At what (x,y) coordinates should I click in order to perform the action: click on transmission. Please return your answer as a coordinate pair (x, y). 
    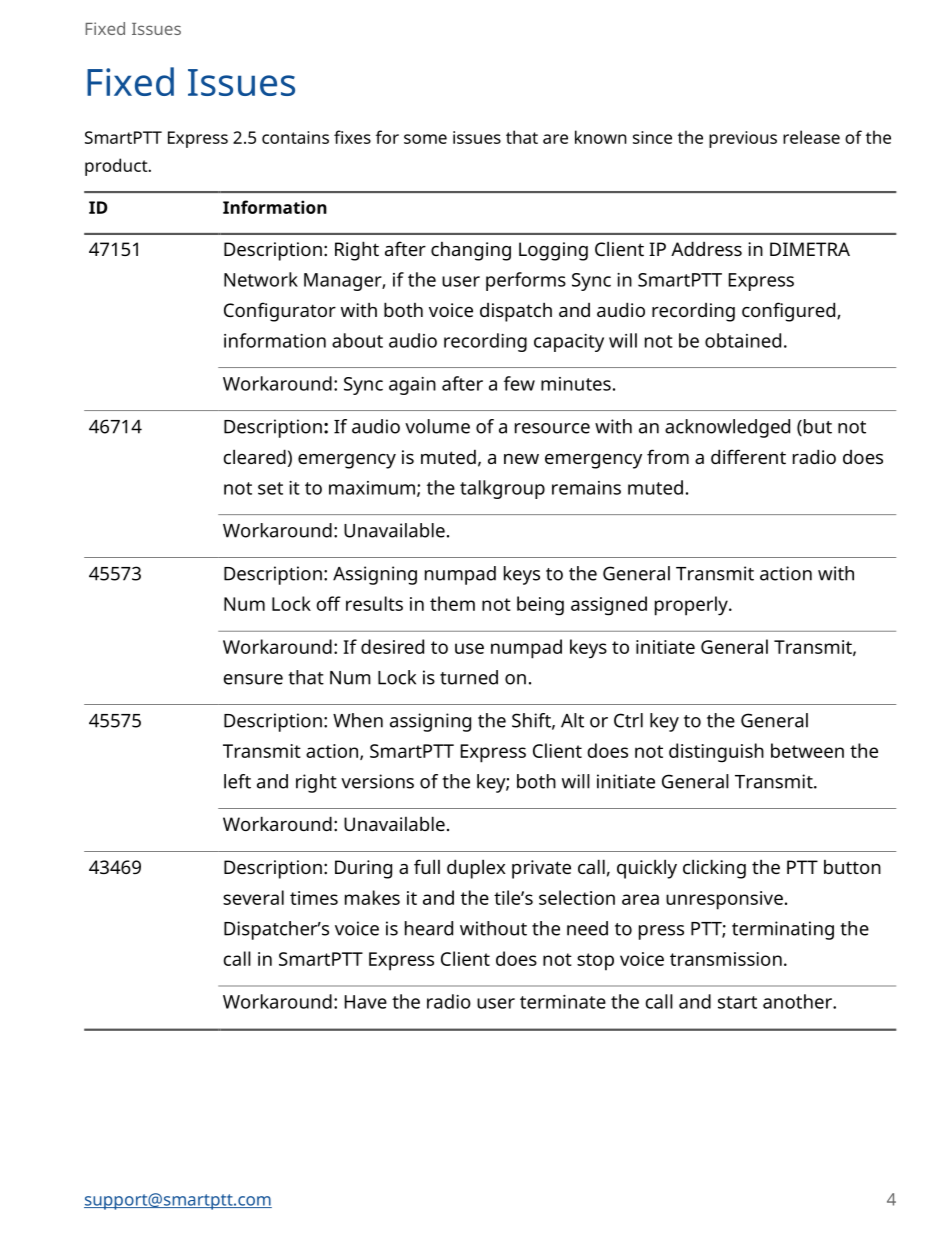
    Looking at the image, I should click on (726, 959).
